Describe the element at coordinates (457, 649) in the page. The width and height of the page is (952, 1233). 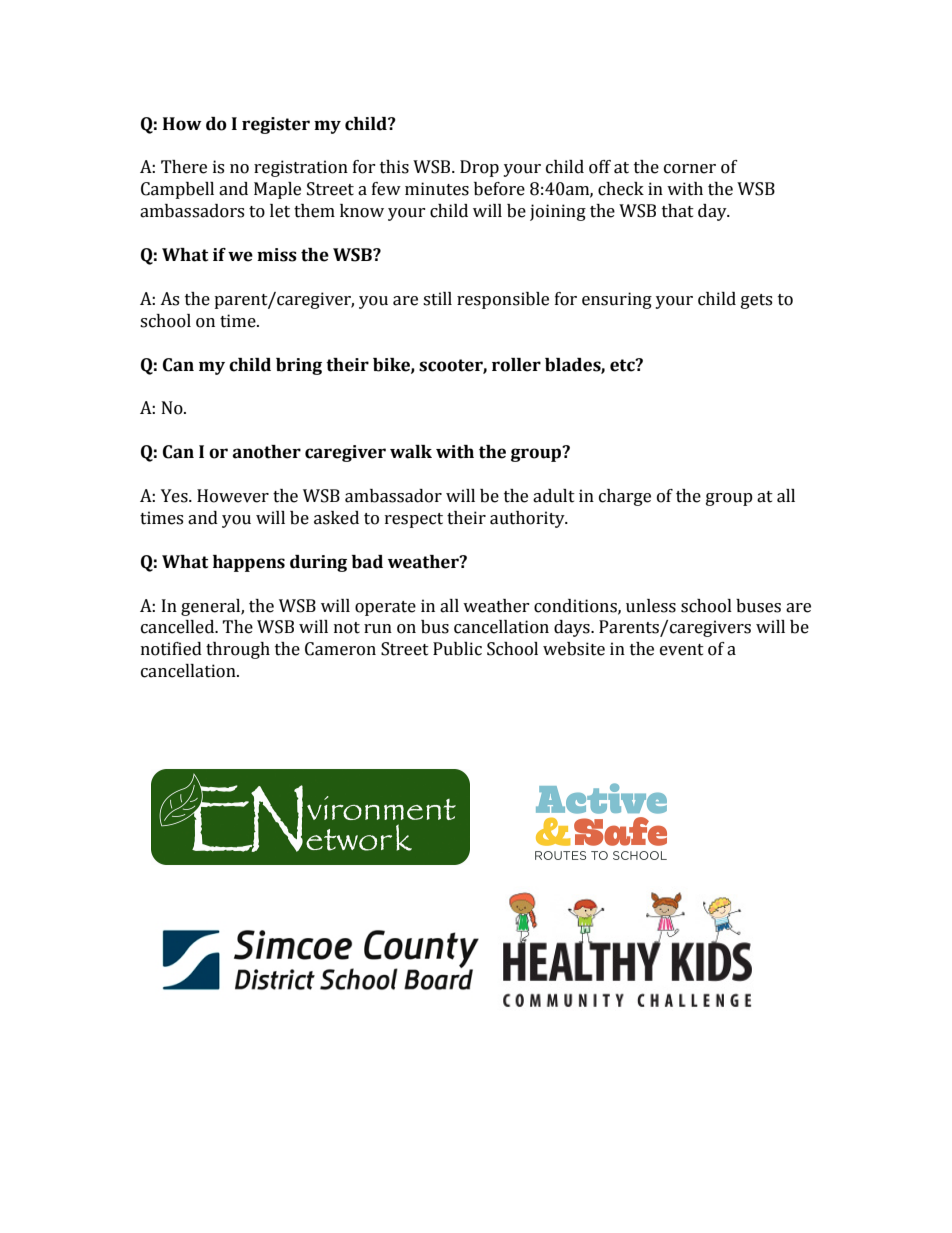
I see `Public` at that location.
